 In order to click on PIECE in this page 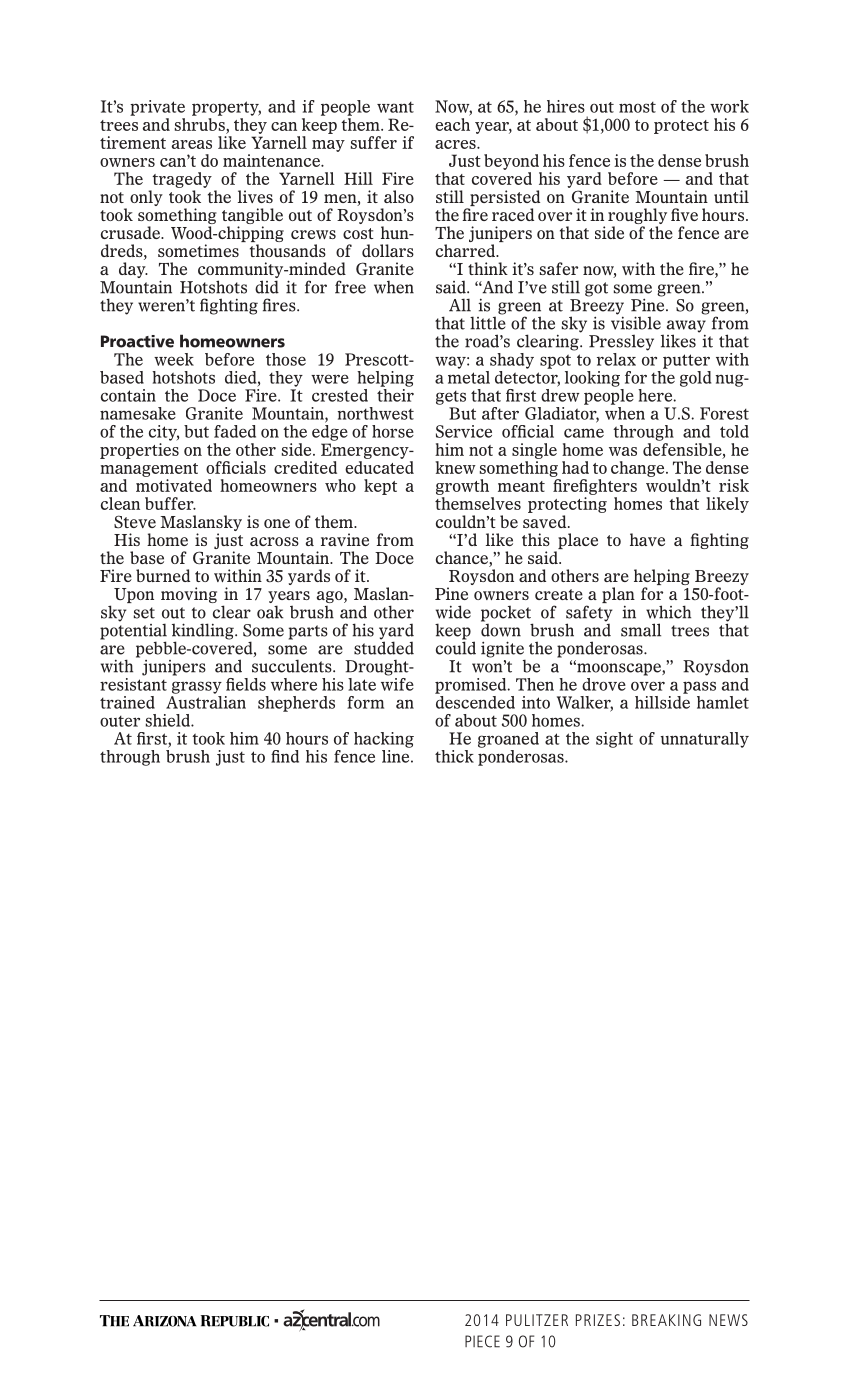, I will do `click(482, 1341)`.
